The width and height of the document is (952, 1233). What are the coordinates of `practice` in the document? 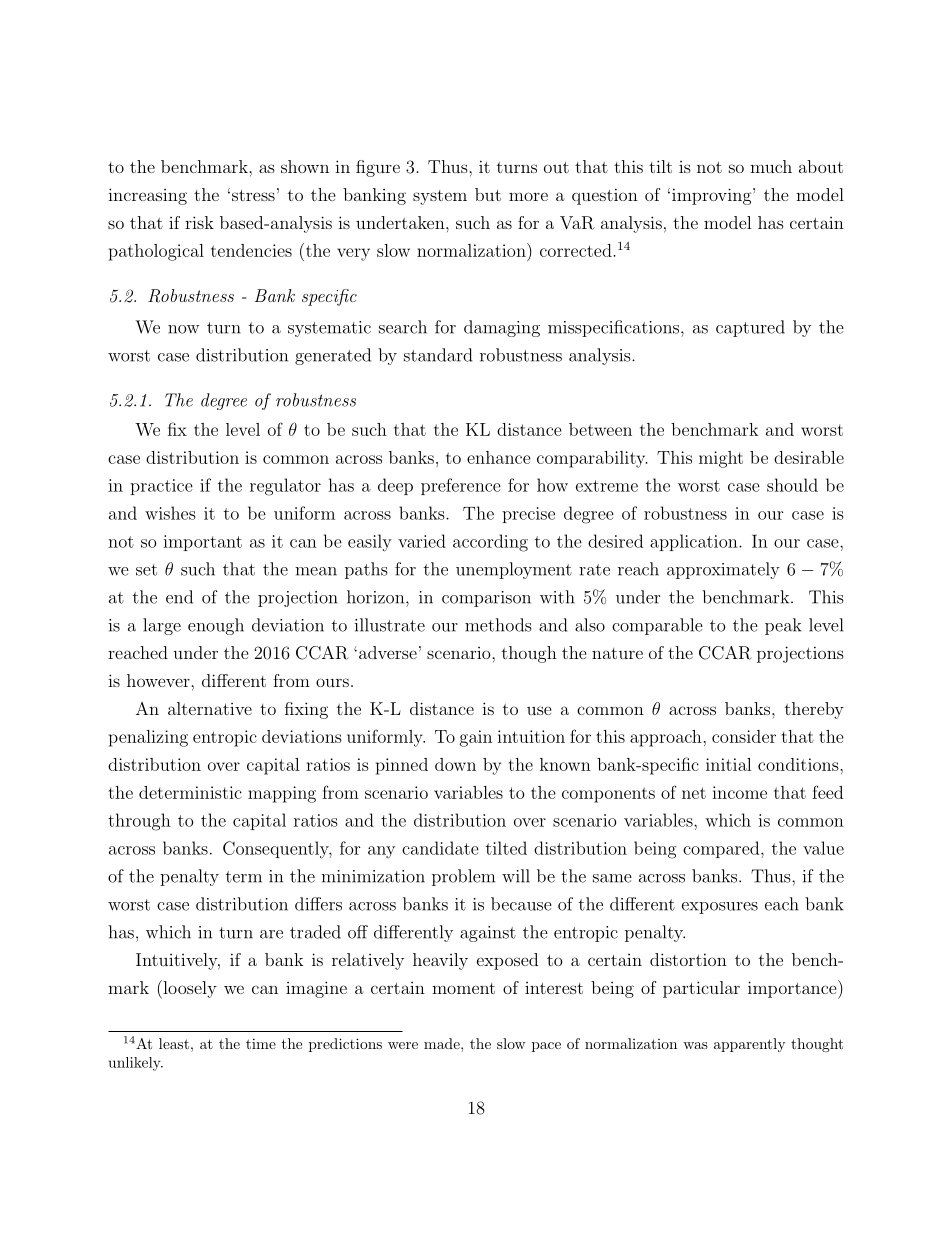 It's located at (161, 487).
